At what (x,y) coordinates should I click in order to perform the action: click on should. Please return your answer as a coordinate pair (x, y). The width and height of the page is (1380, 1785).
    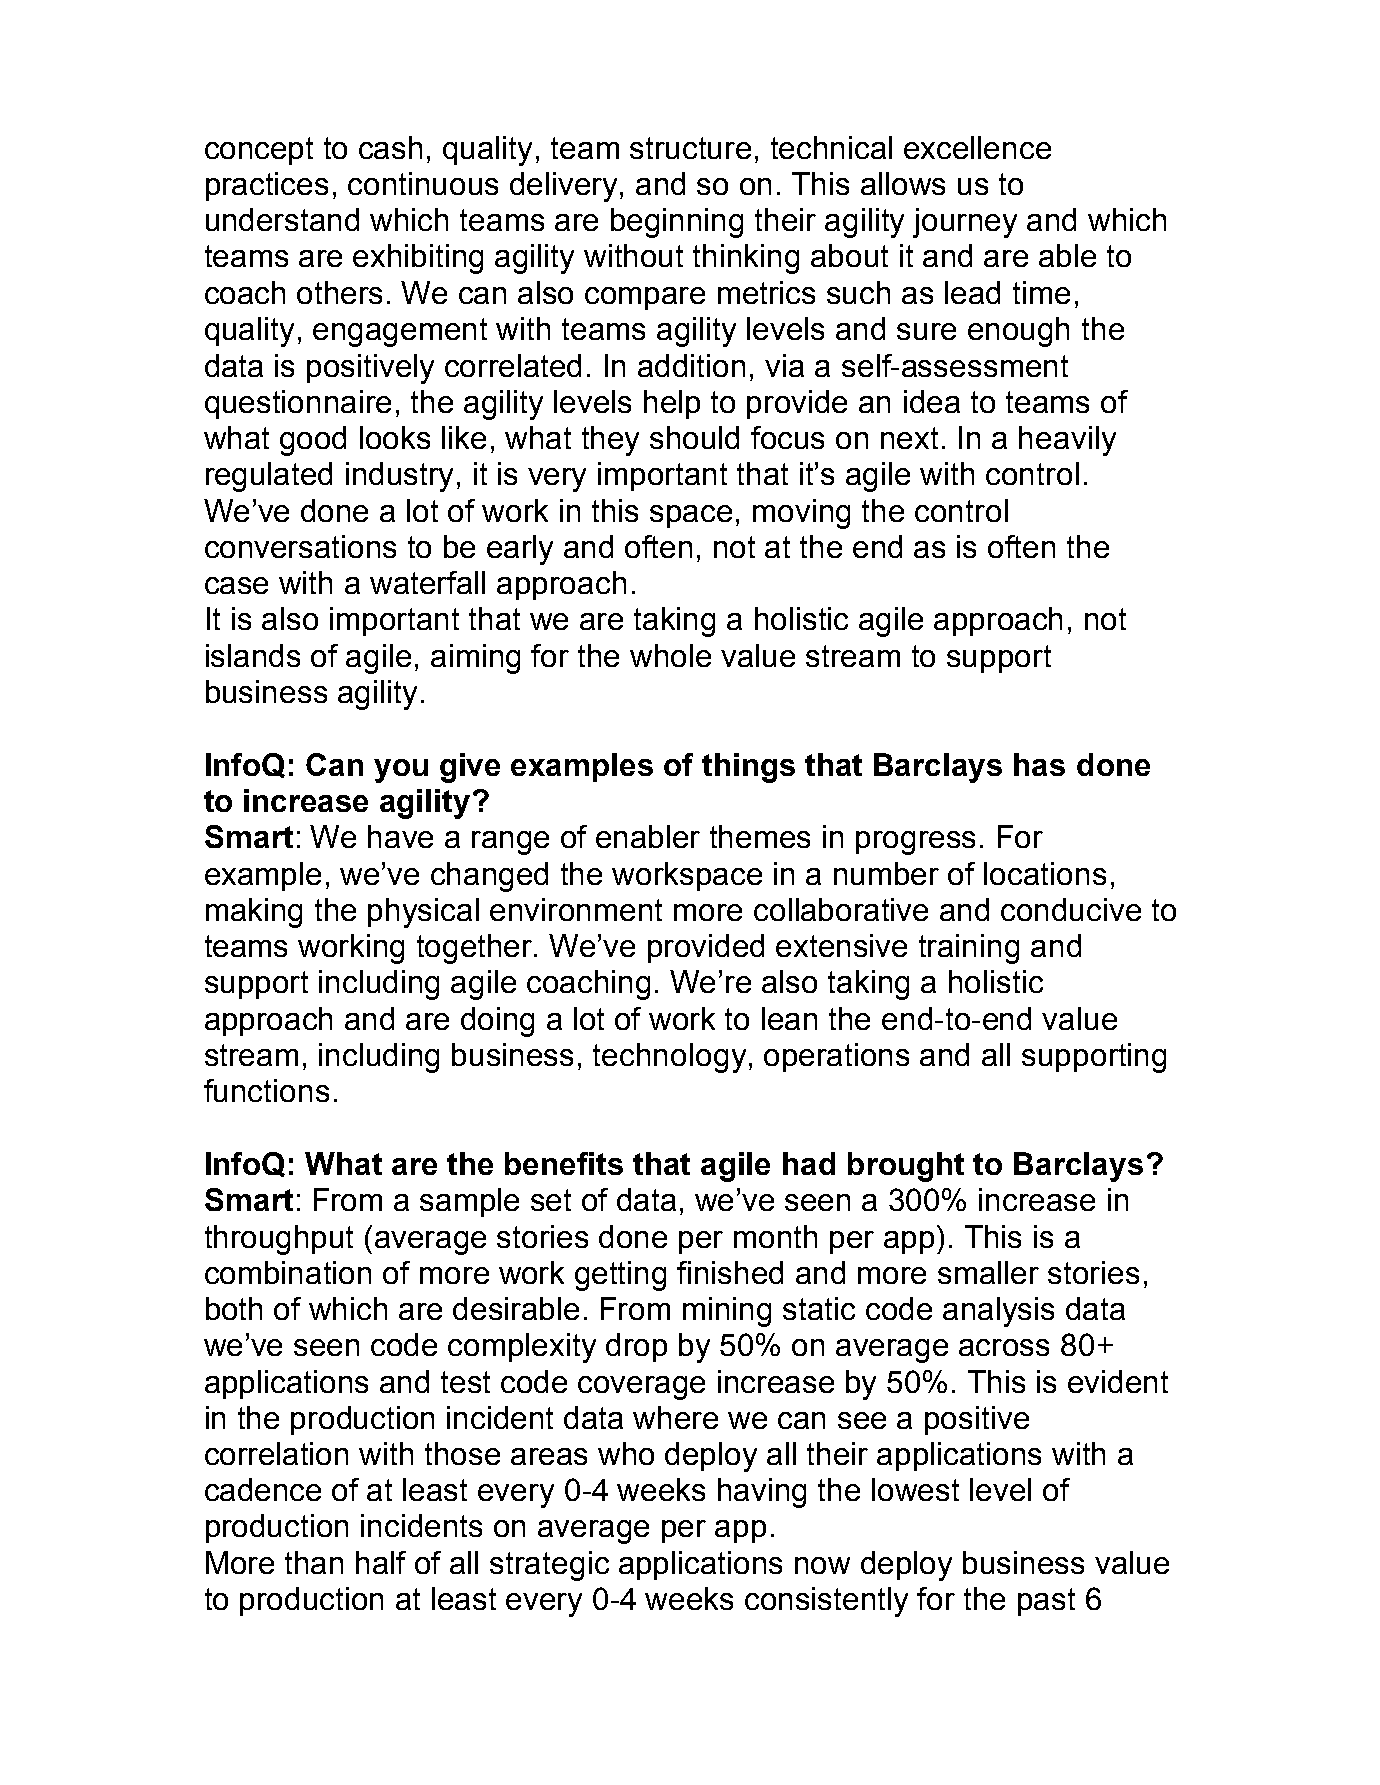
    Looking at the image, I should click on (694, 437).
